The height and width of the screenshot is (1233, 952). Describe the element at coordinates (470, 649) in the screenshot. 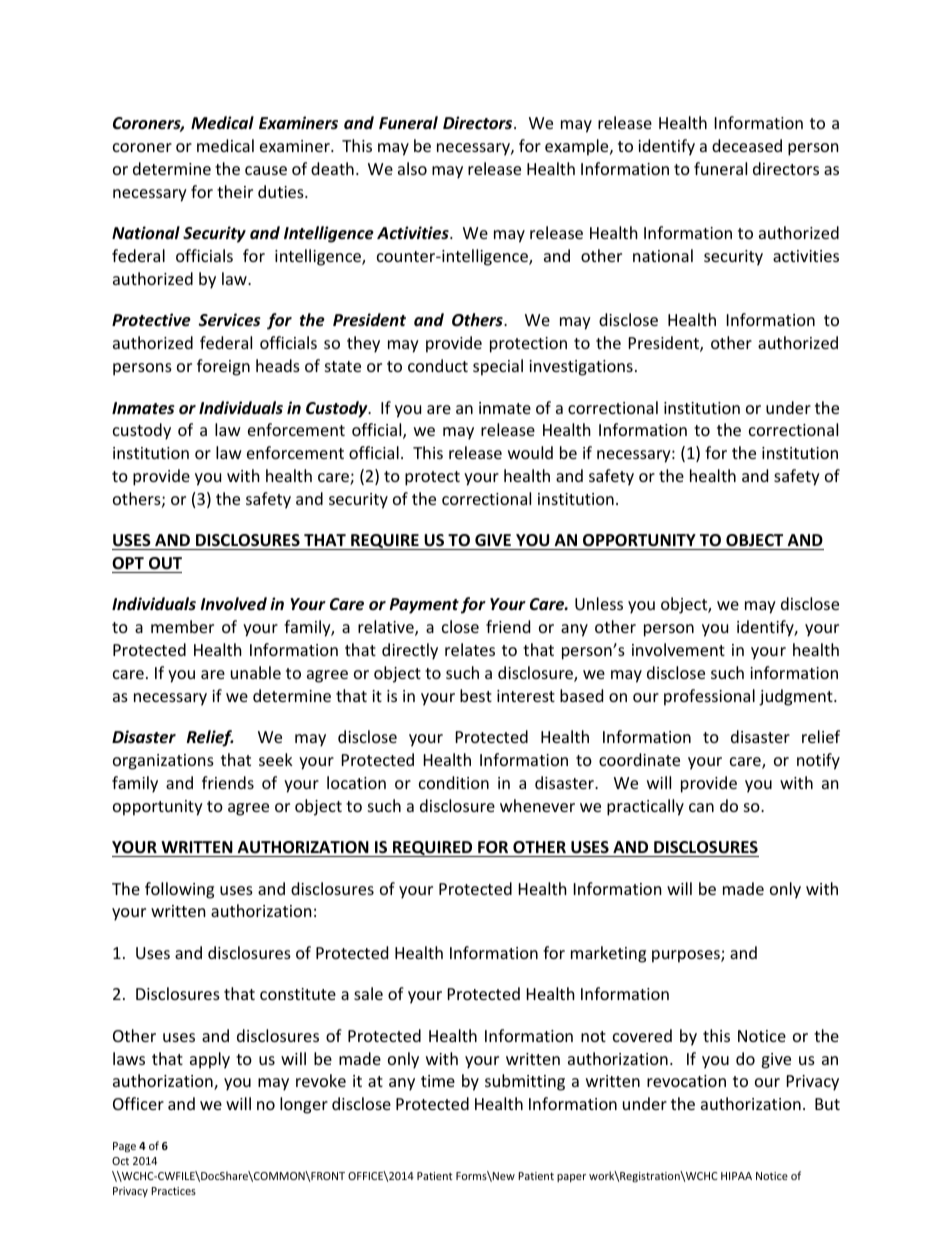

I see `relates` at that location.
